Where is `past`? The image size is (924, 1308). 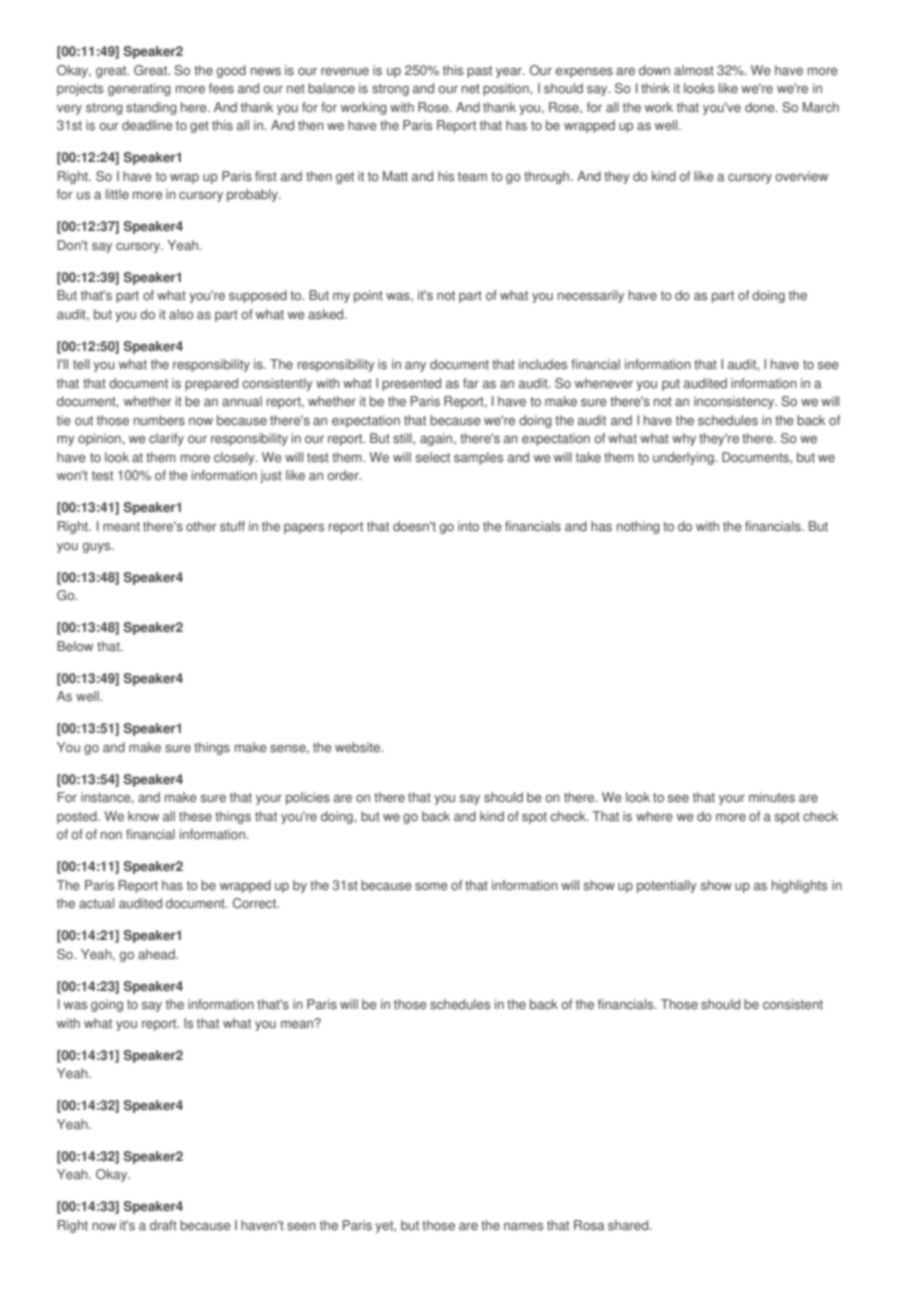 past is located at coordinates (479, 72).
